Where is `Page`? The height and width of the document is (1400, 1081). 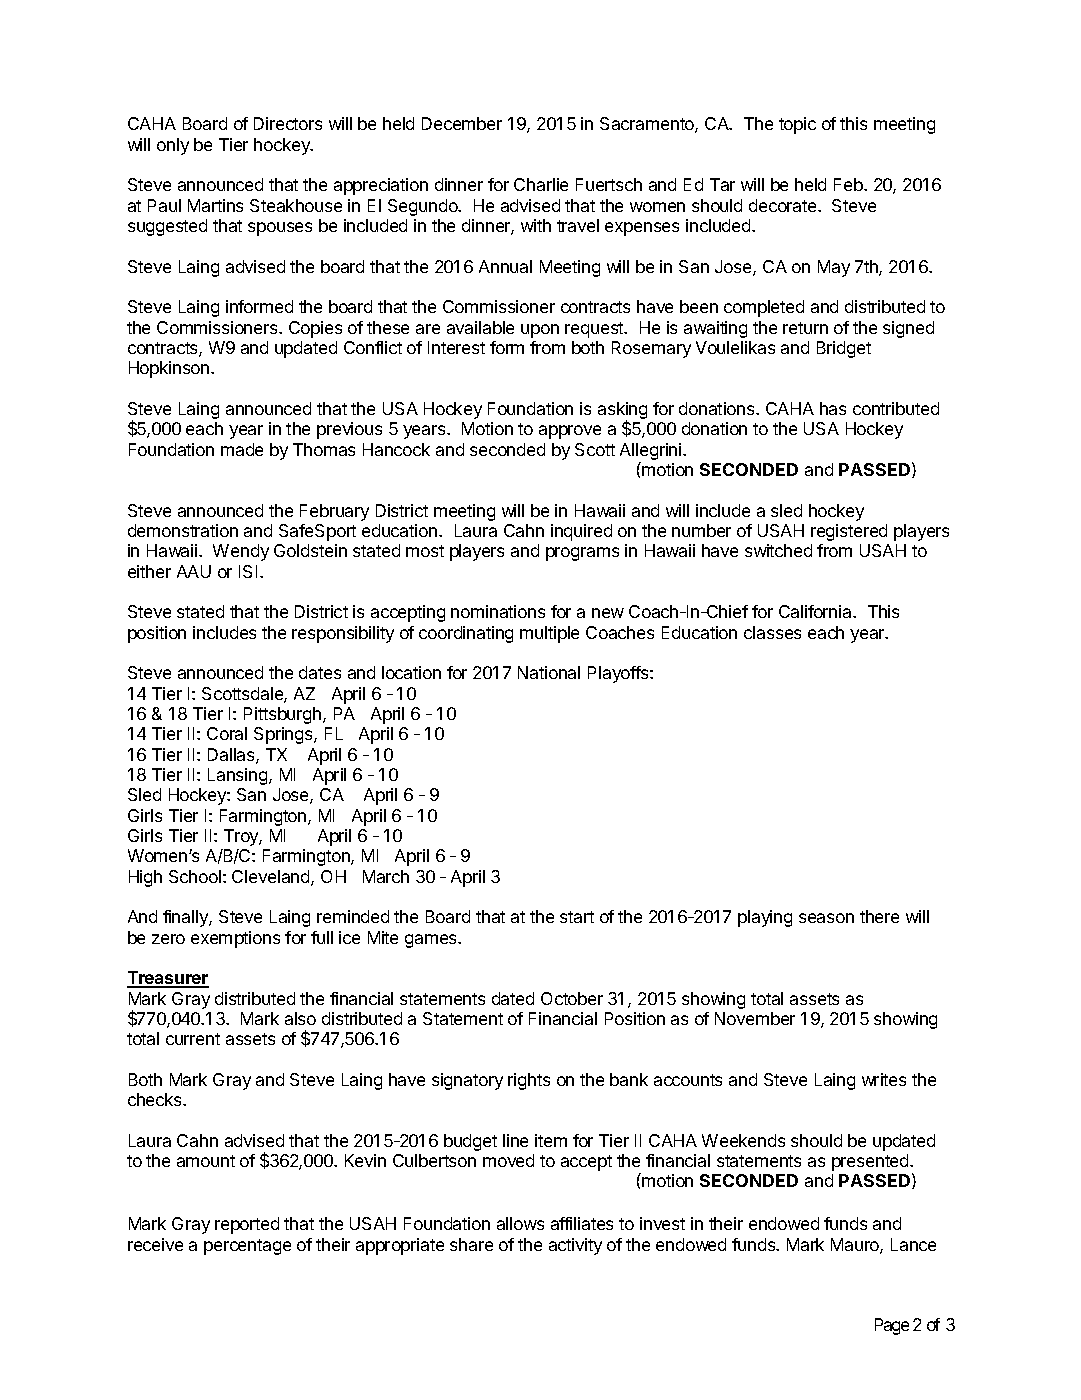 Page is located at coordinates (892, 1326).
